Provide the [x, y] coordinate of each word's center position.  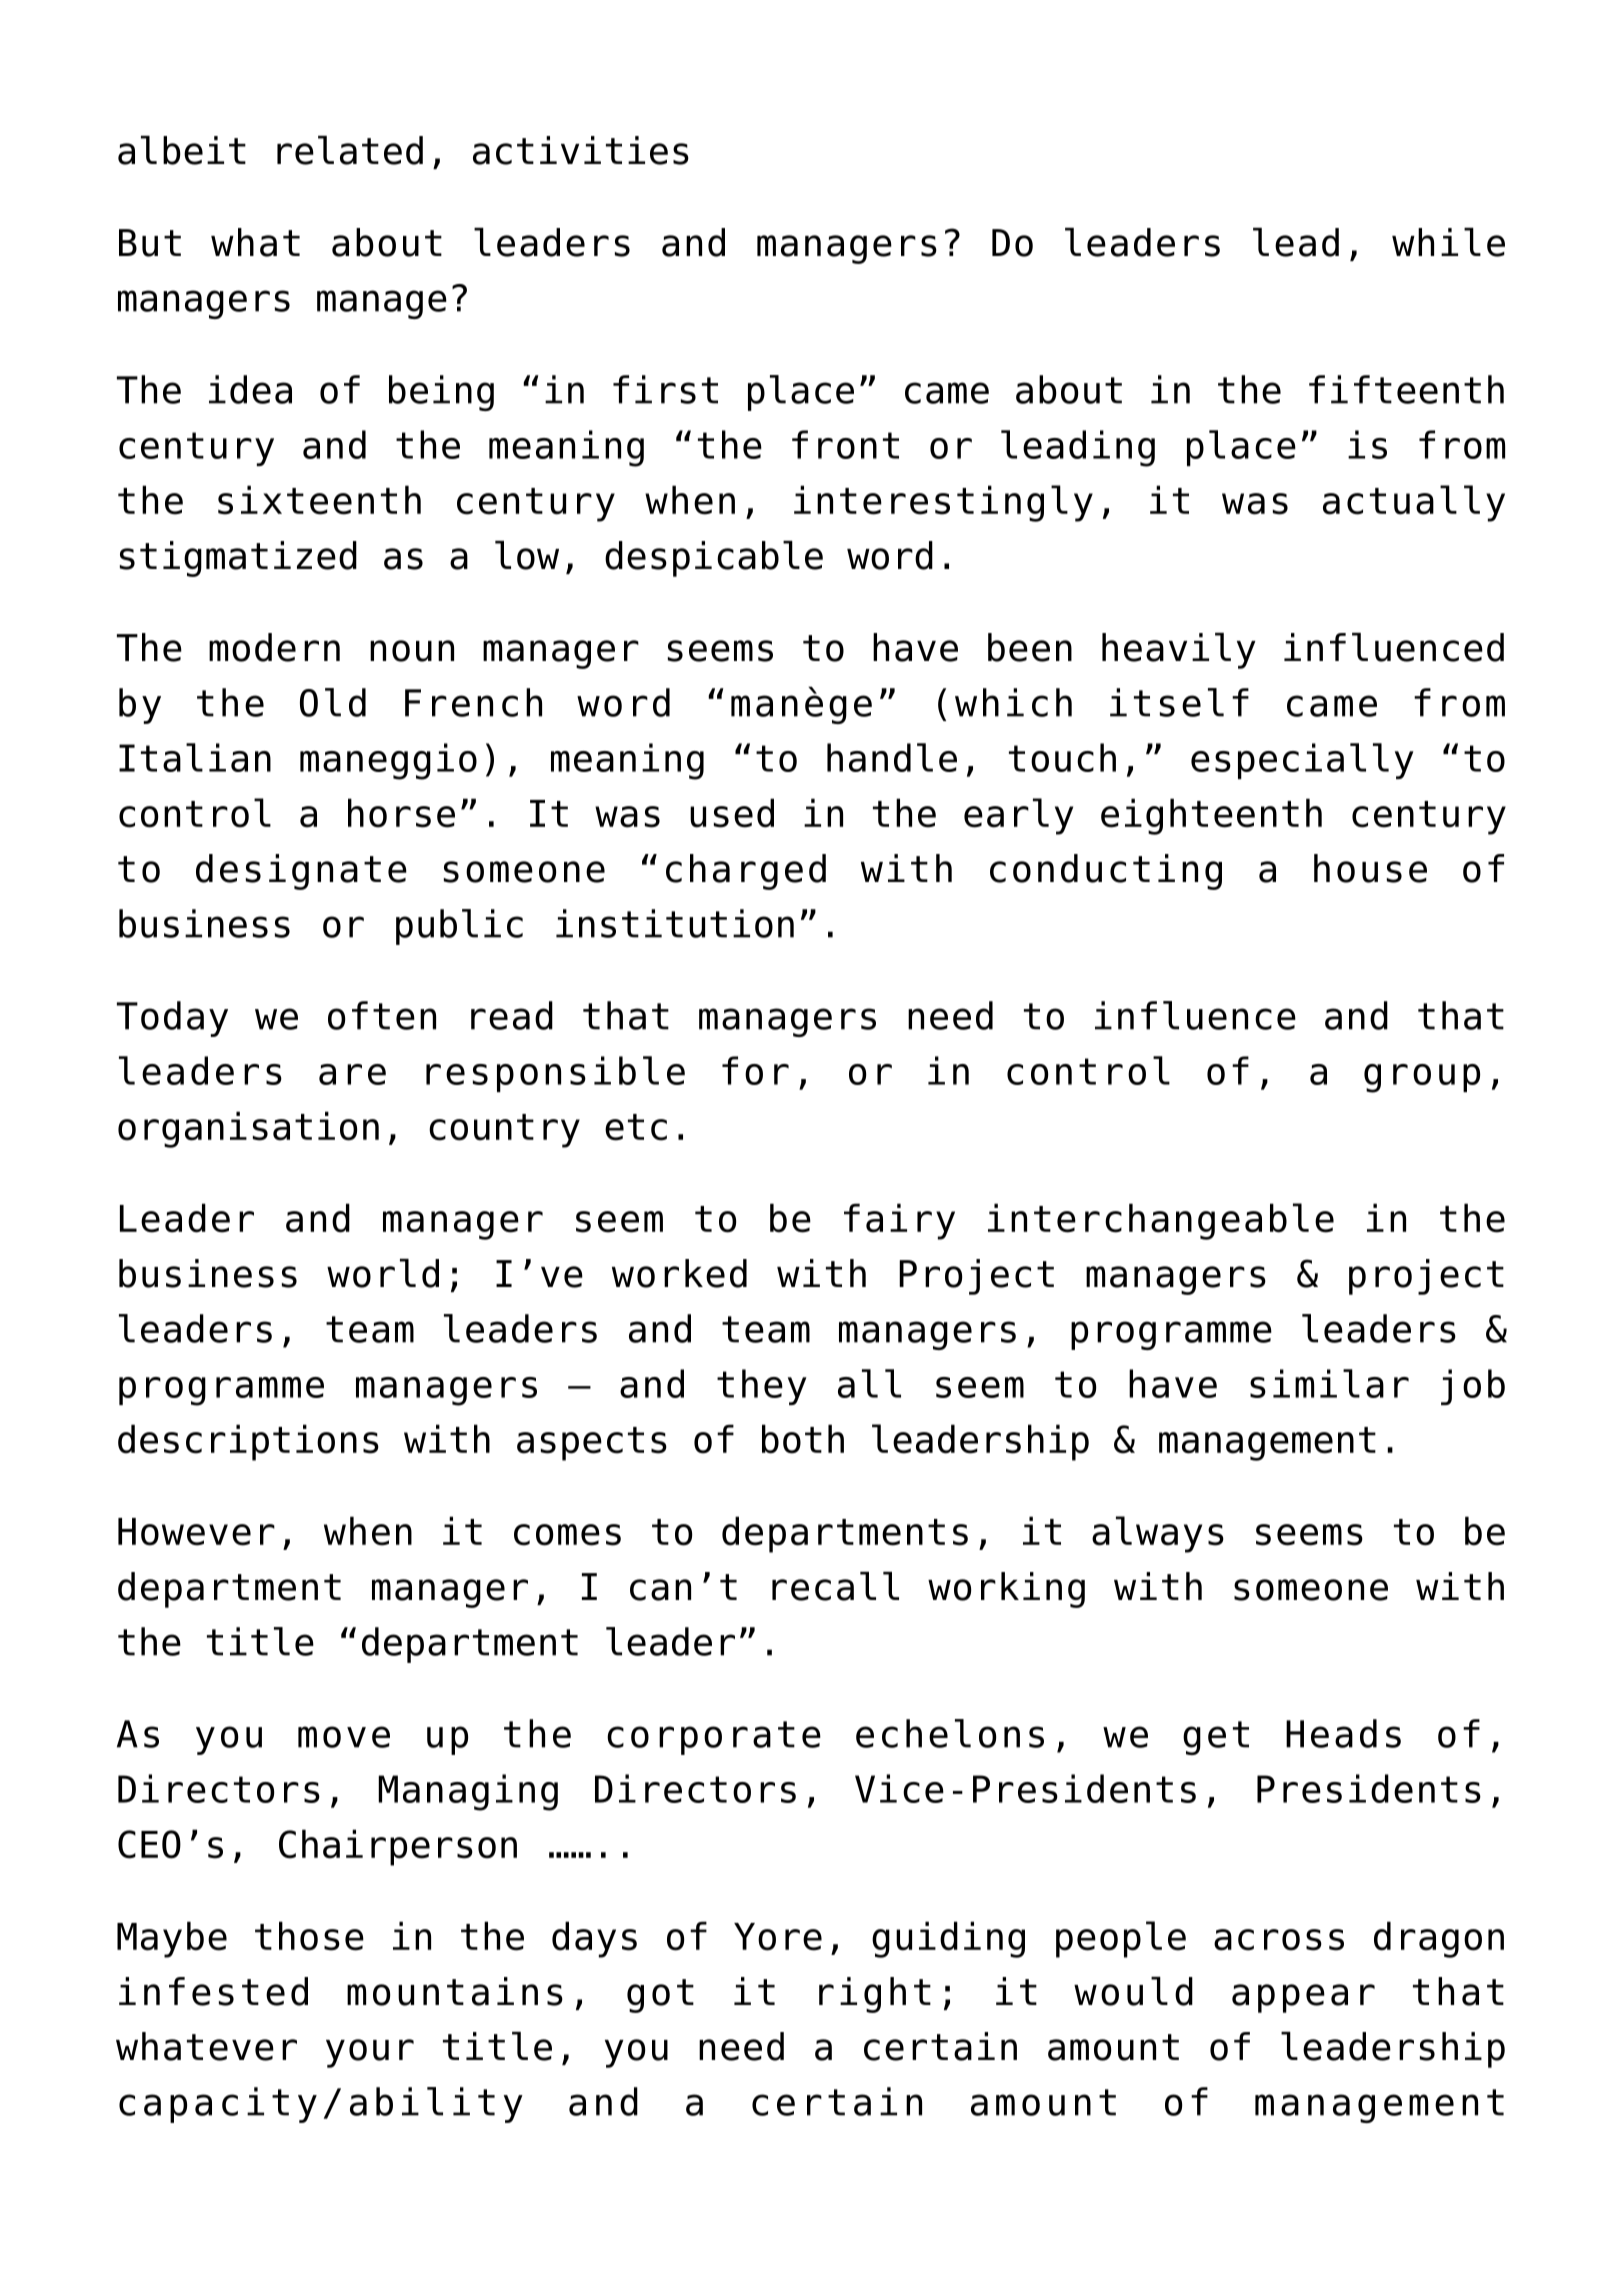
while [1448, 242]
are [352, 1074]
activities [581, 150]
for [755, 1070]
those [309, 1936]
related [350, 150]
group [1422, 1078]
